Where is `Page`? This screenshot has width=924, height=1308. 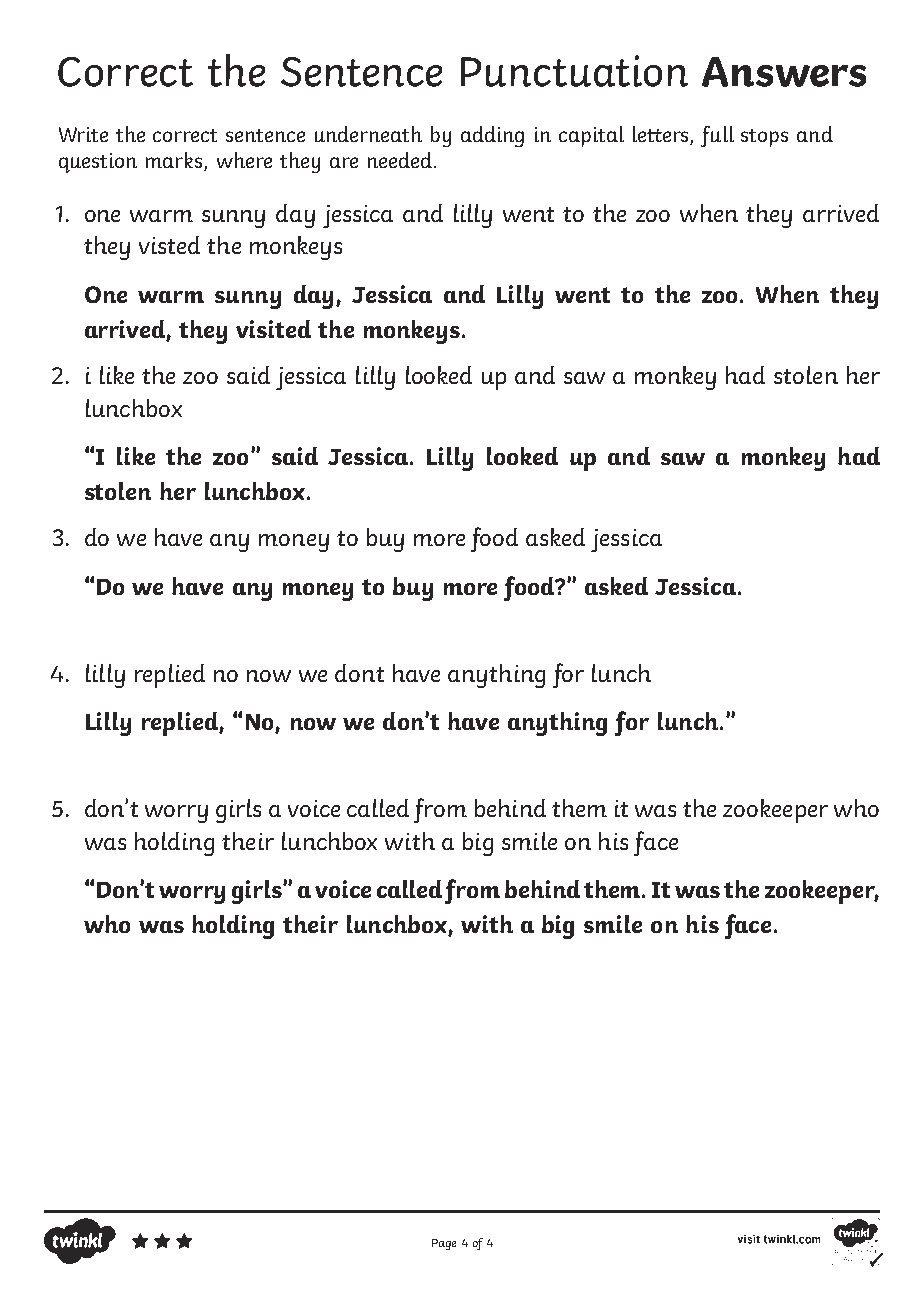
Page is located at coordinates (444, 1244).
